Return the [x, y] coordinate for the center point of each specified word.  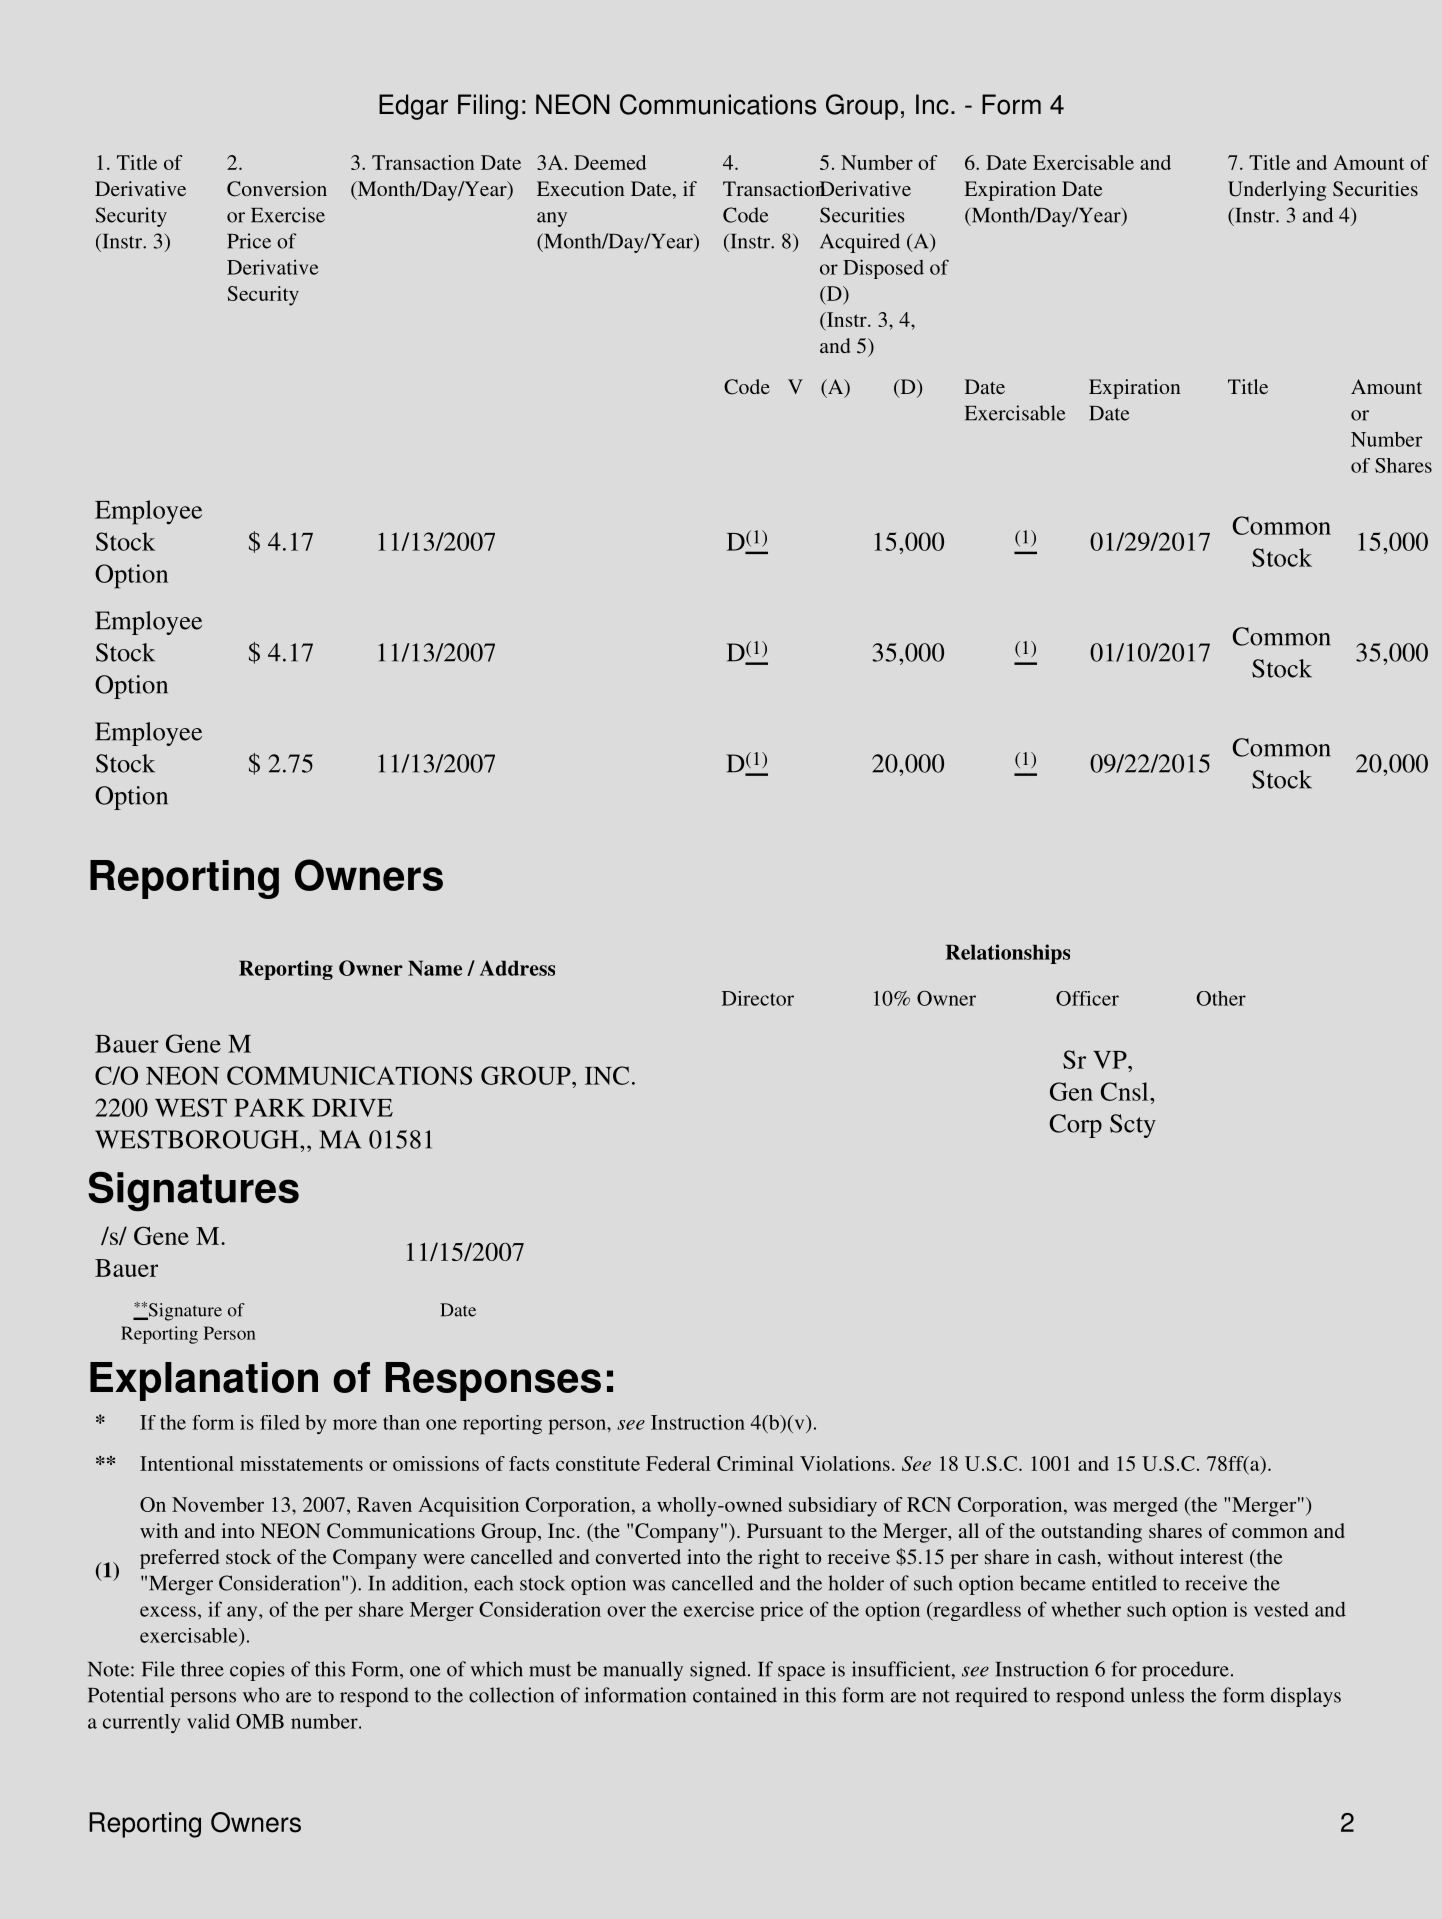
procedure [1185, 1671]
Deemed [610, 162]
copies [257, 1671]
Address [517, 968]
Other [1221, 998]
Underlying [1277, 191]
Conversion [277, 189]
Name [435, 968]
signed [719, 1671]
